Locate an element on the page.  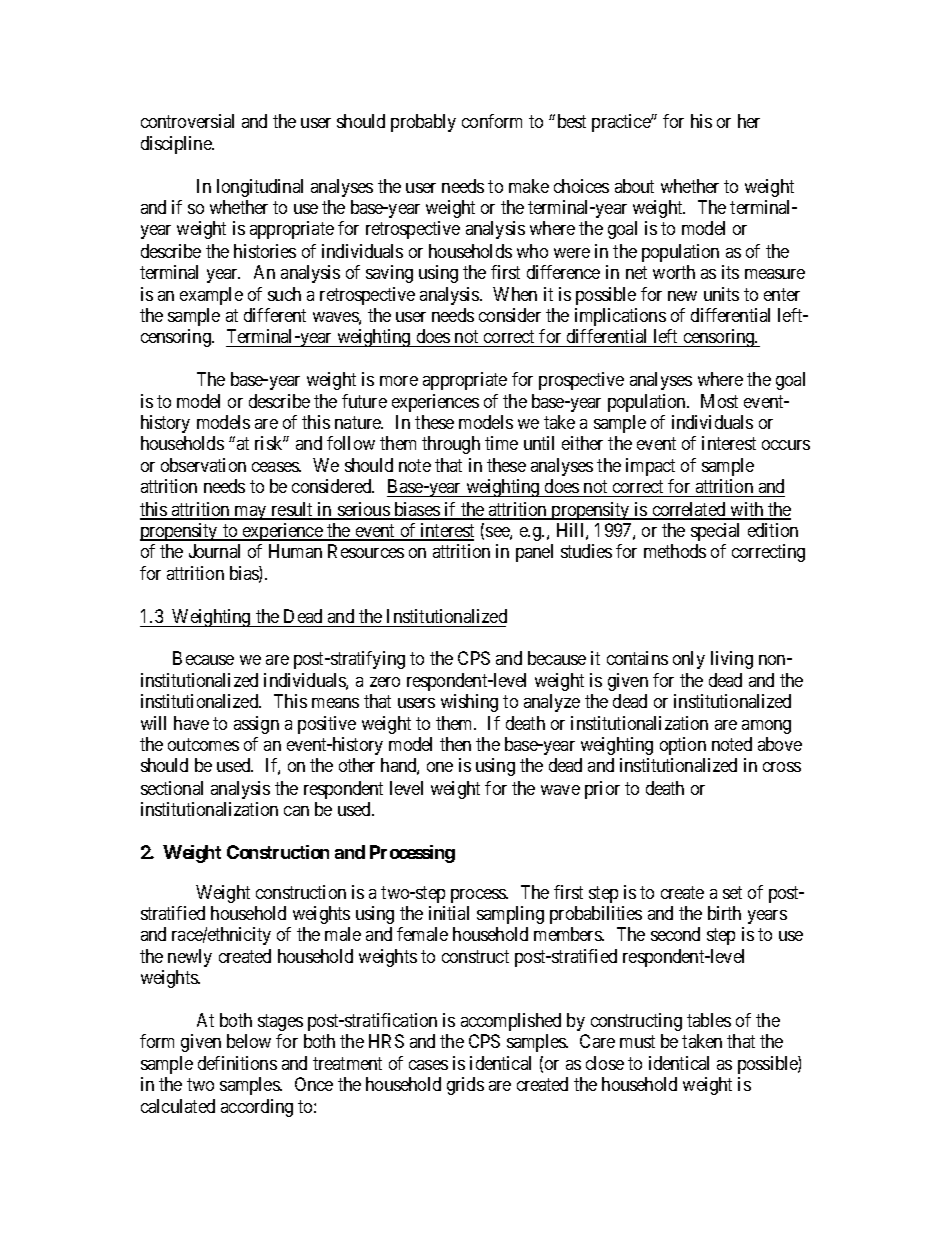
definitions is located at coordinates (237, 1063).
